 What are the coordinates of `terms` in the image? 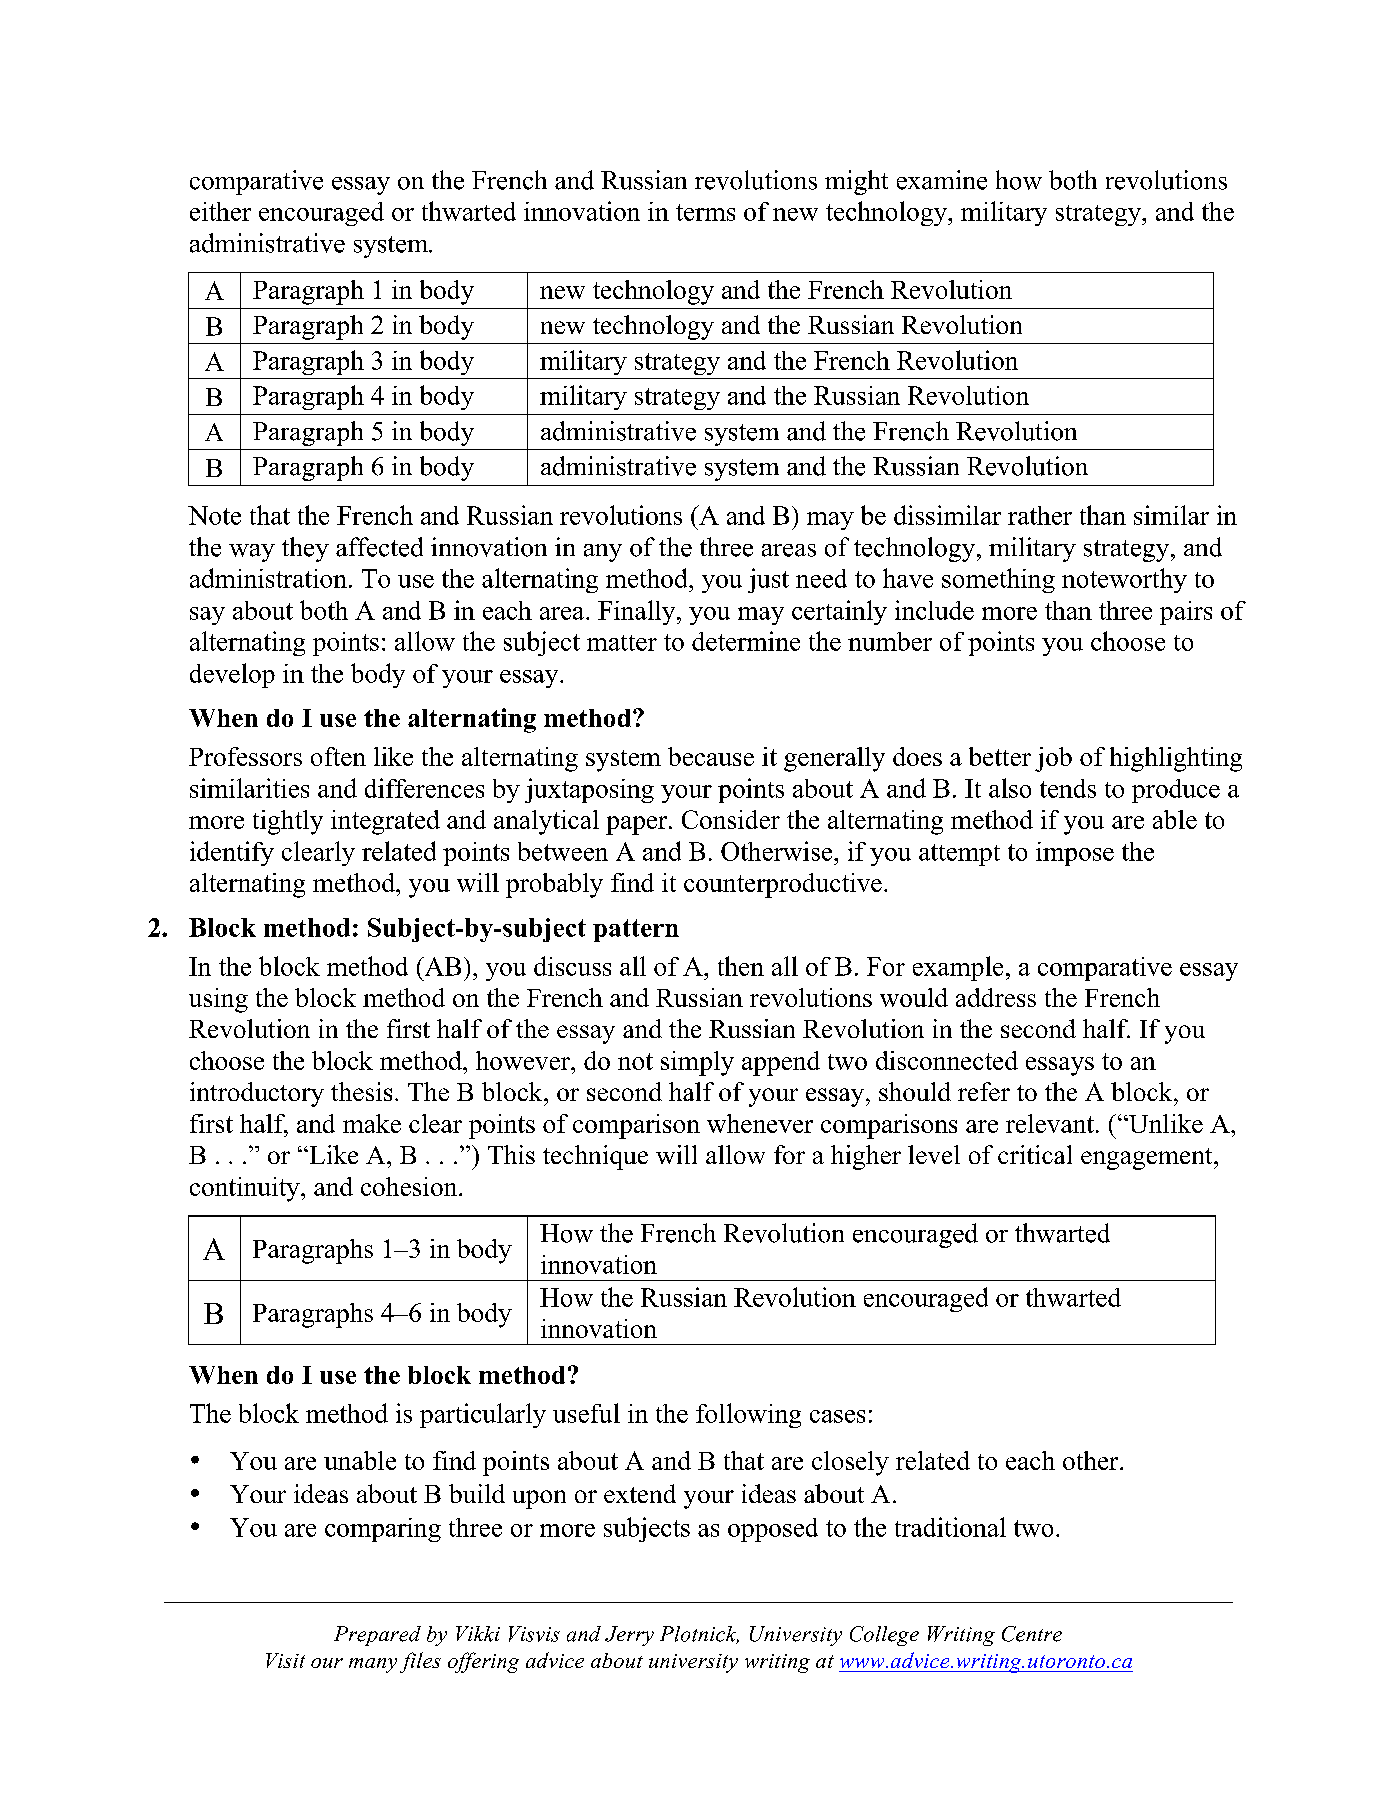 It's located at (705, 212).
